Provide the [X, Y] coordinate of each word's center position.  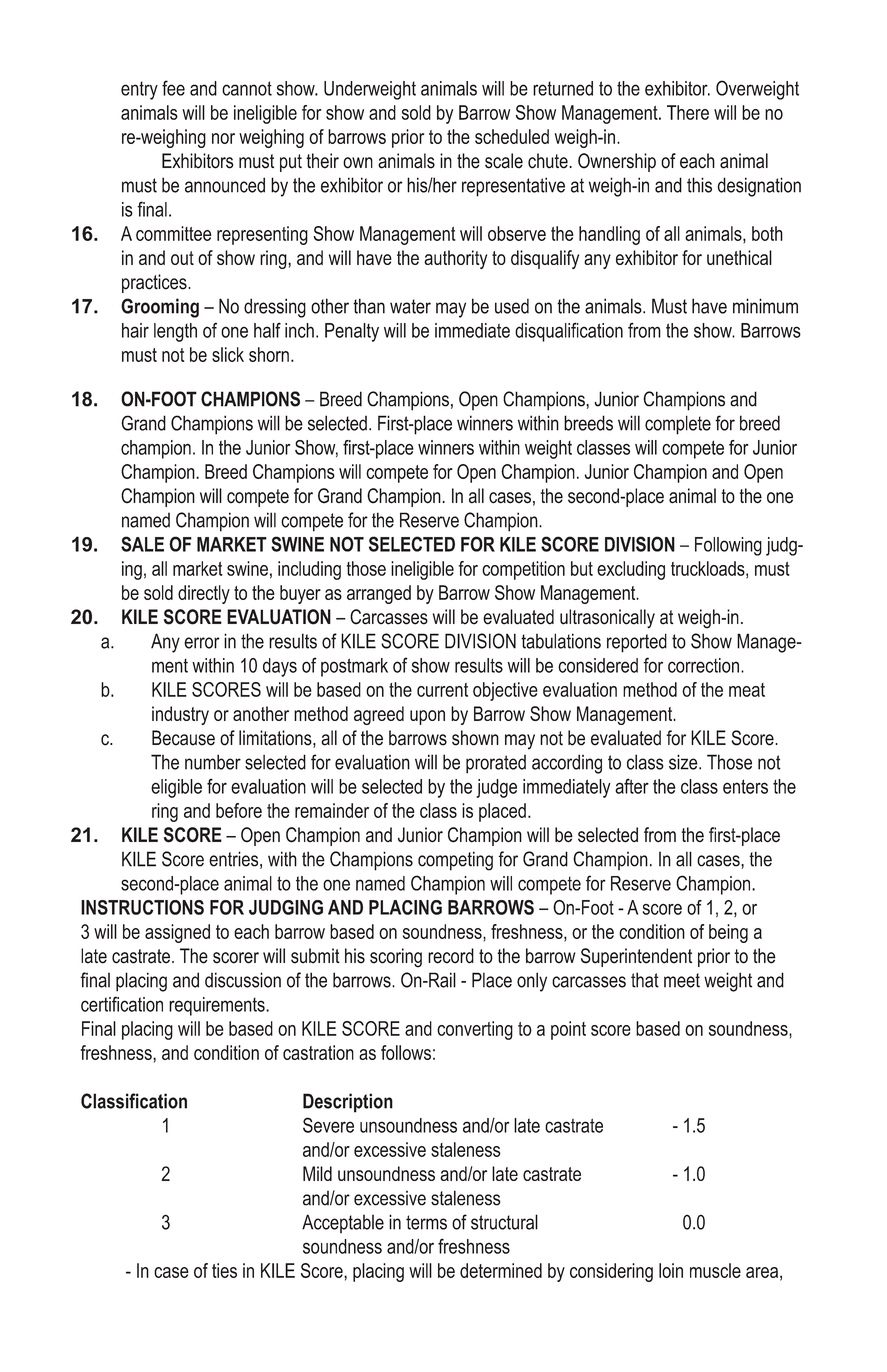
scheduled [512, 136]
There [688, 112]
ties [224, 1270]
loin [671, 1270]
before [239, 810]
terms [426, 1222]
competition [523, 570]
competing [455, 861]
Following [728, 546]
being [728, 933]
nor [223, 138]
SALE [142, 544]
